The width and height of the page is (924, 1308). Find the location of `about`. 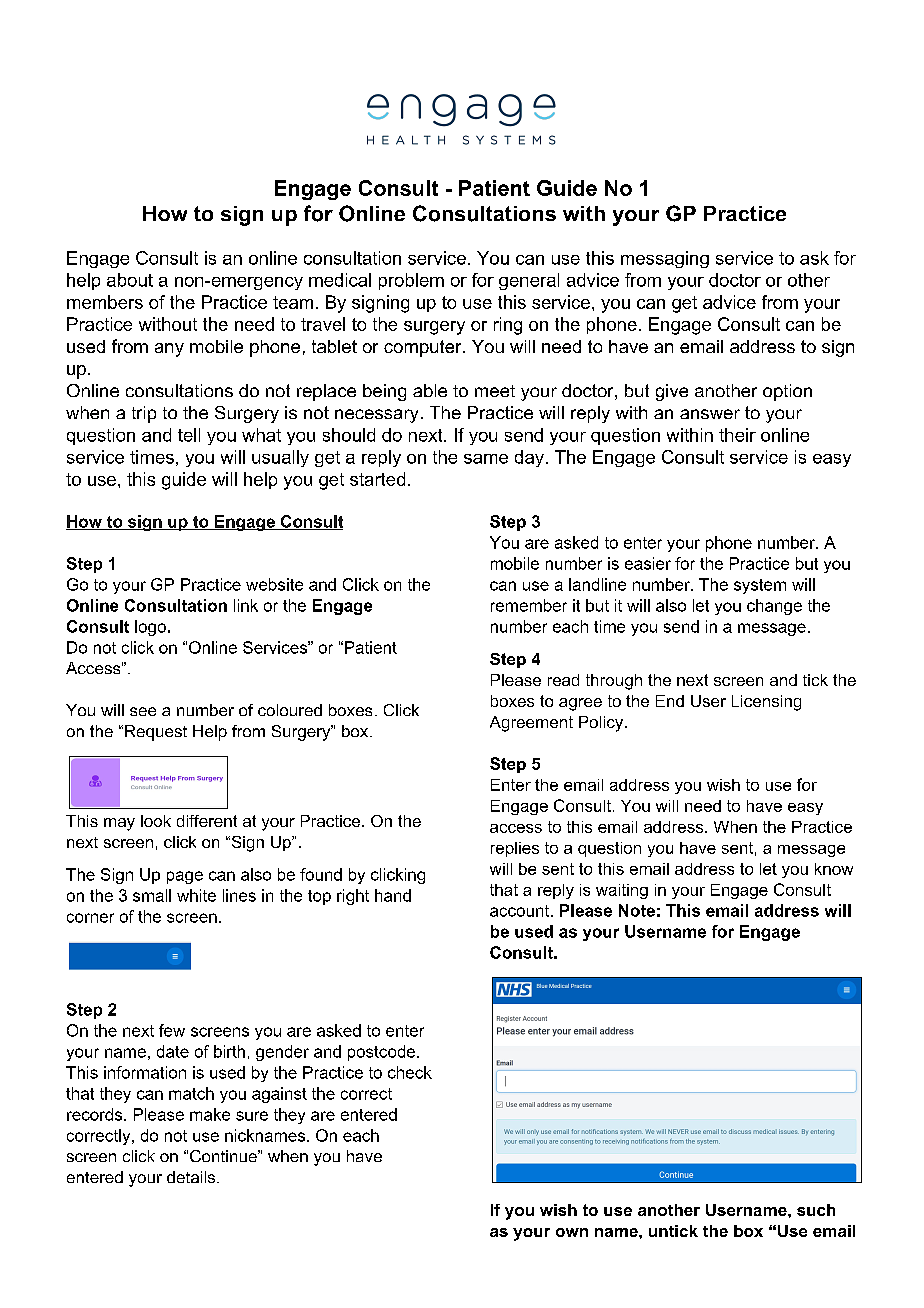

about is located at coordinates (130, 280).
